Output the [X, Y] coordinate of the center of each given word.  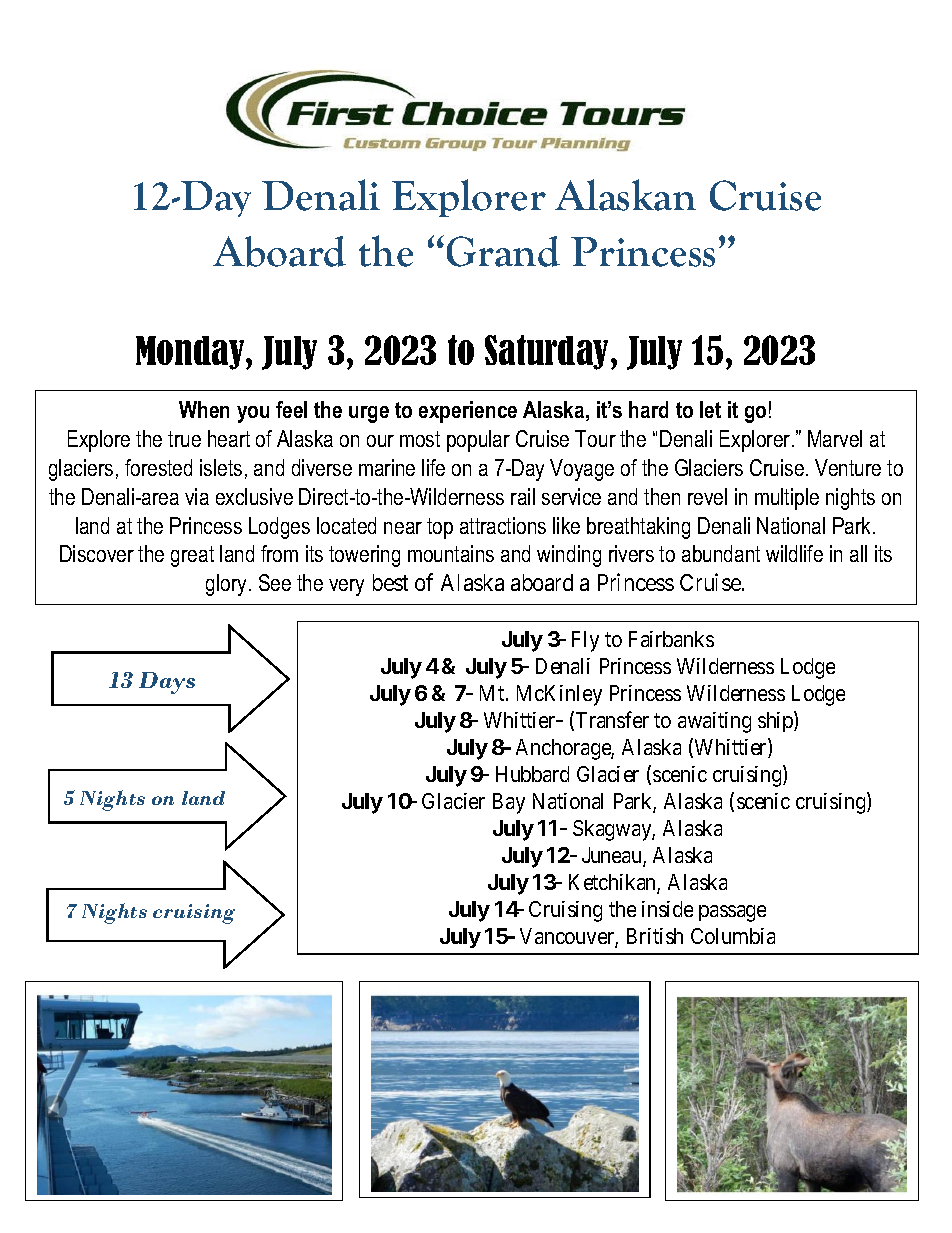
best [390, 582]
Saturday [546, 352]
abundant [721, 553]
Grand [503, 251]
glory [228, 585]
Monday [191, 353]
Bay [509, 803]
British [655, 936]
